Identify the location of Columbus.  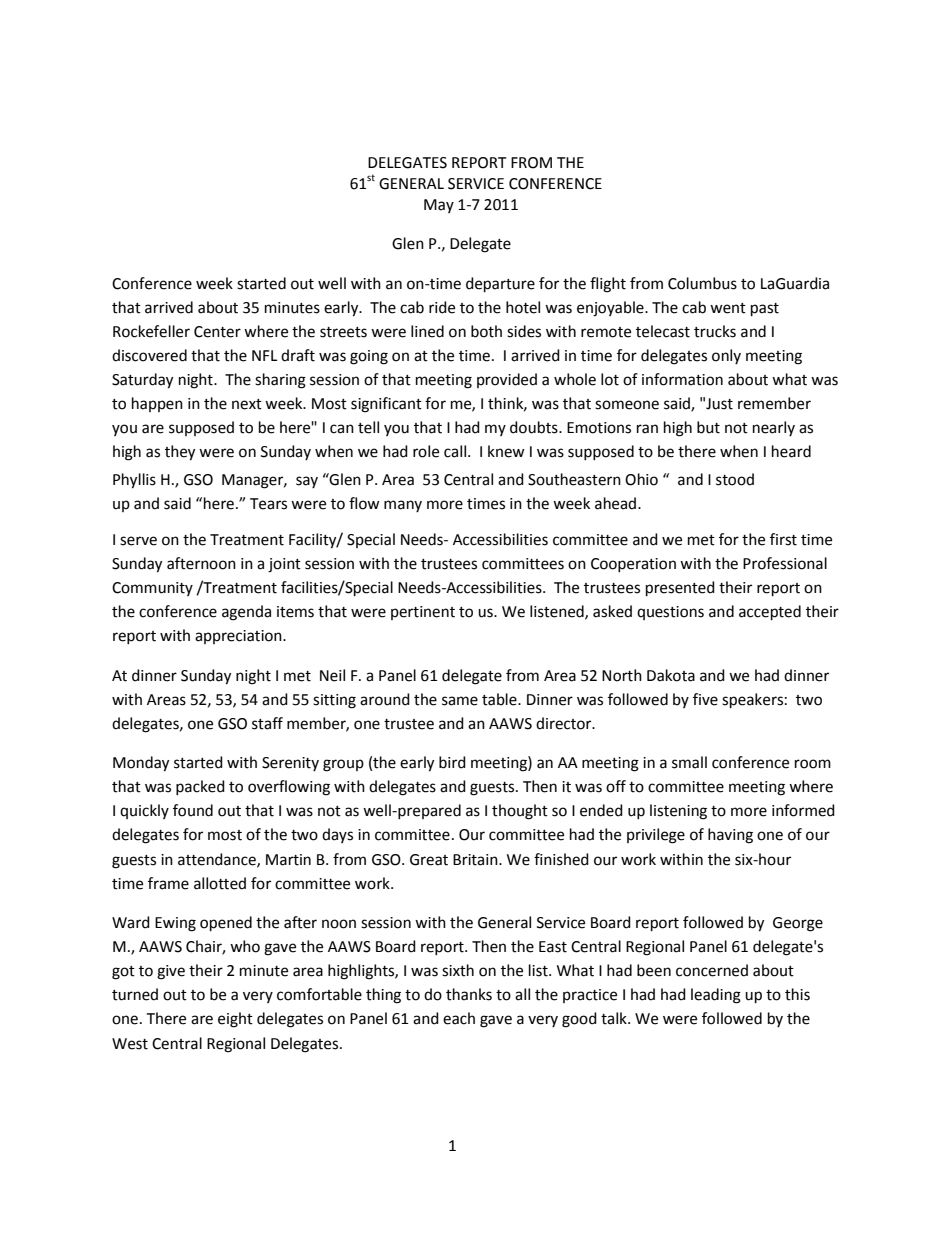
(702, 283).
